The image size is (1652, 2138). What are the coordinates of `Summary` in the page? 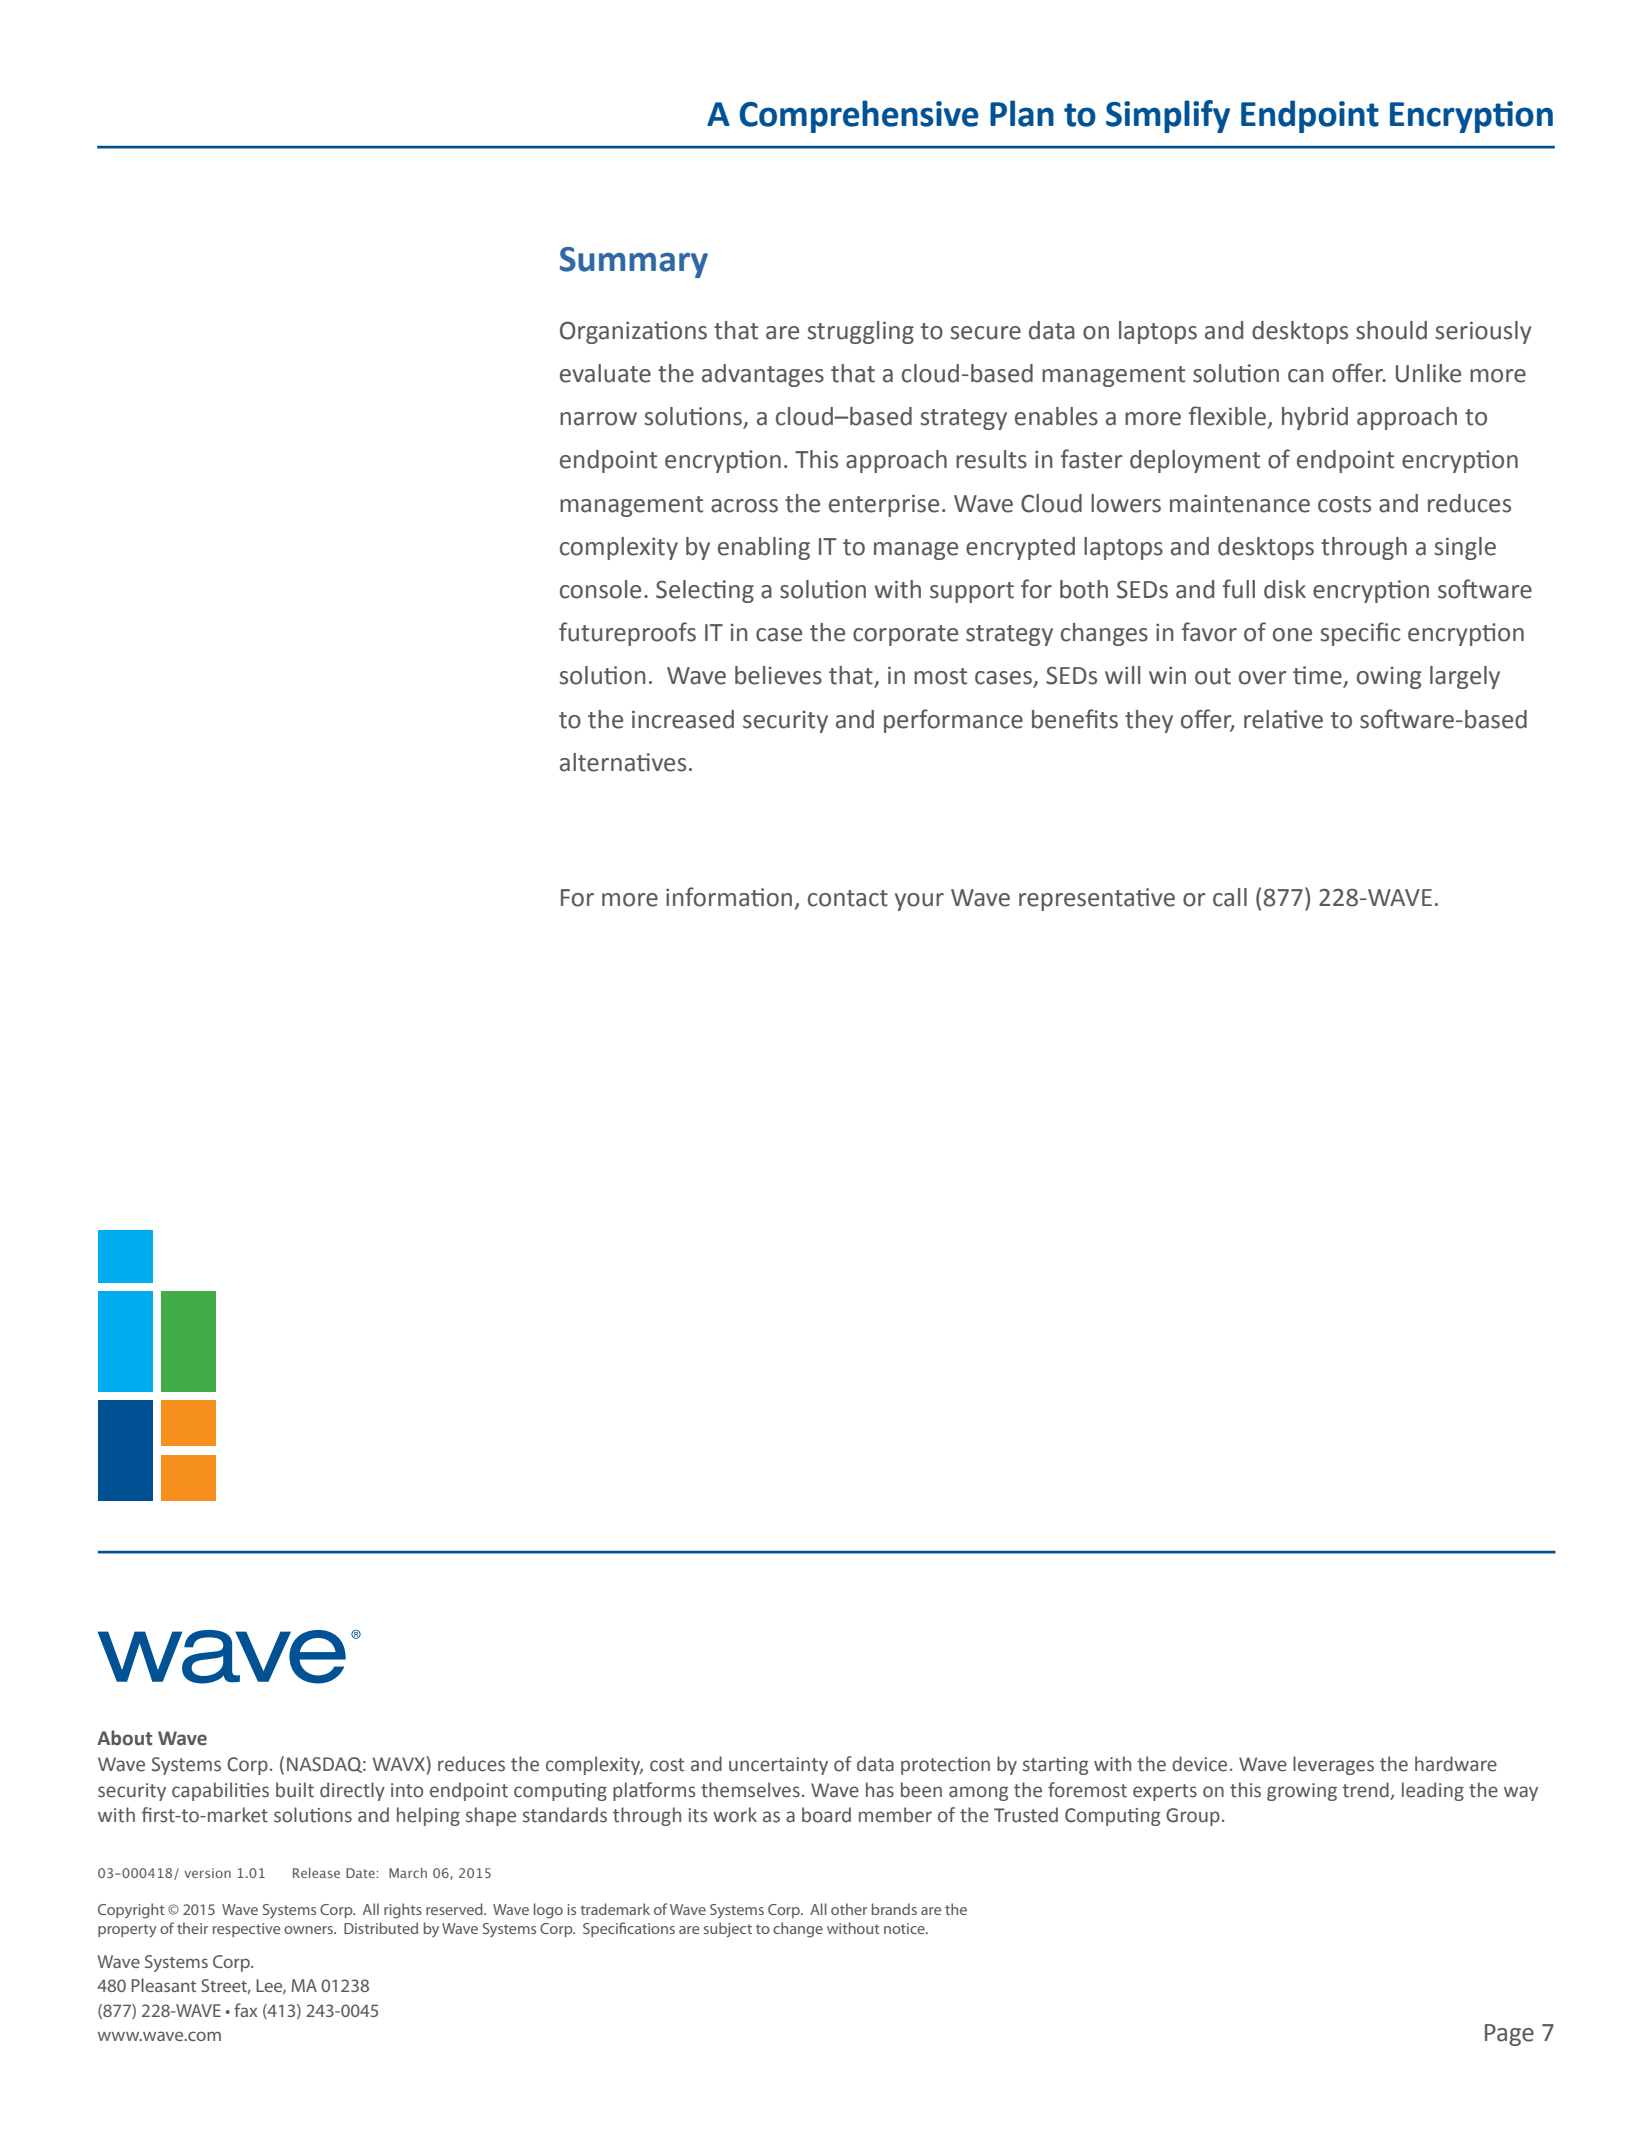 It's located at (634, 262).
